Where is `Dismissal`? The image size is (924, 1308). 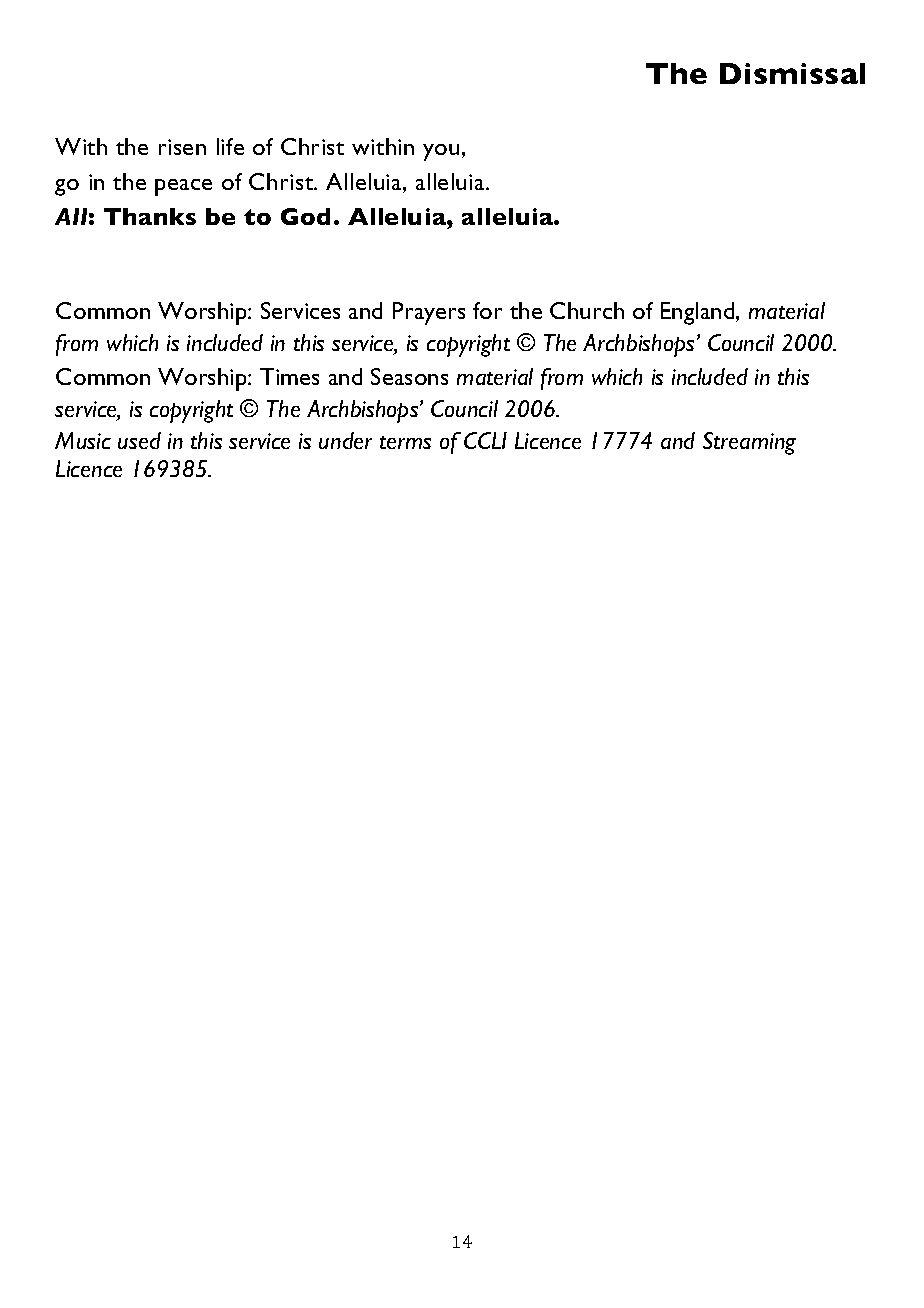
Dismissal is located at coordinates (792, 73).
